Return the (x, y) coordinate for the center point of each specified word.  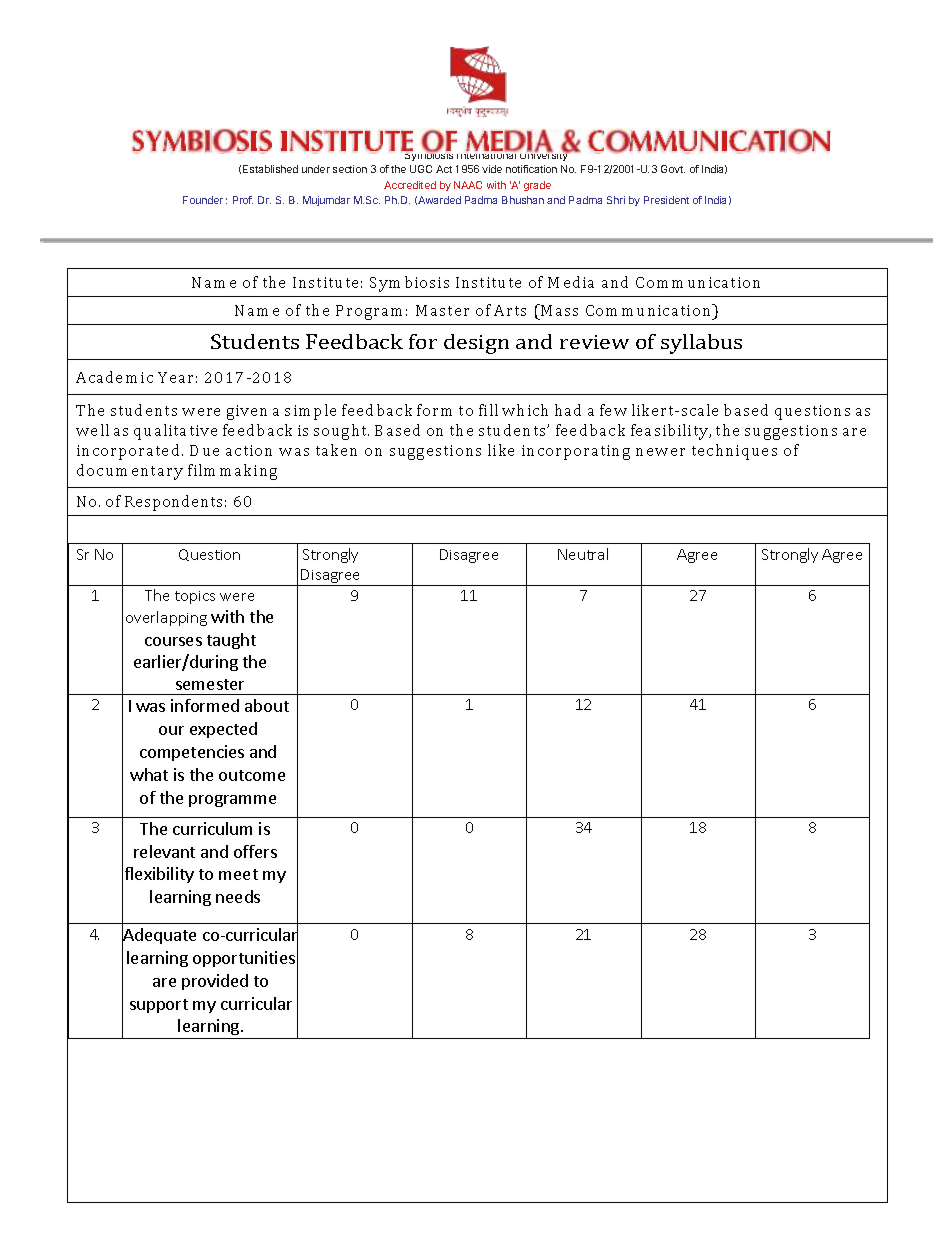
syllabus (701, 344)
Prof (243, 200)
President (666, 200)
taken (336, 450)
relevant (164, 851)
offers (255, 851)
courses (173, 641)
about (267, 705)
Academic (114, 377)
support (159, 1006)
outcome (252, 775)
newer (660, 452)
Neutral (583, 554)
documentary (130, 472)
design (476, 344)
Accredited (410, 185)
